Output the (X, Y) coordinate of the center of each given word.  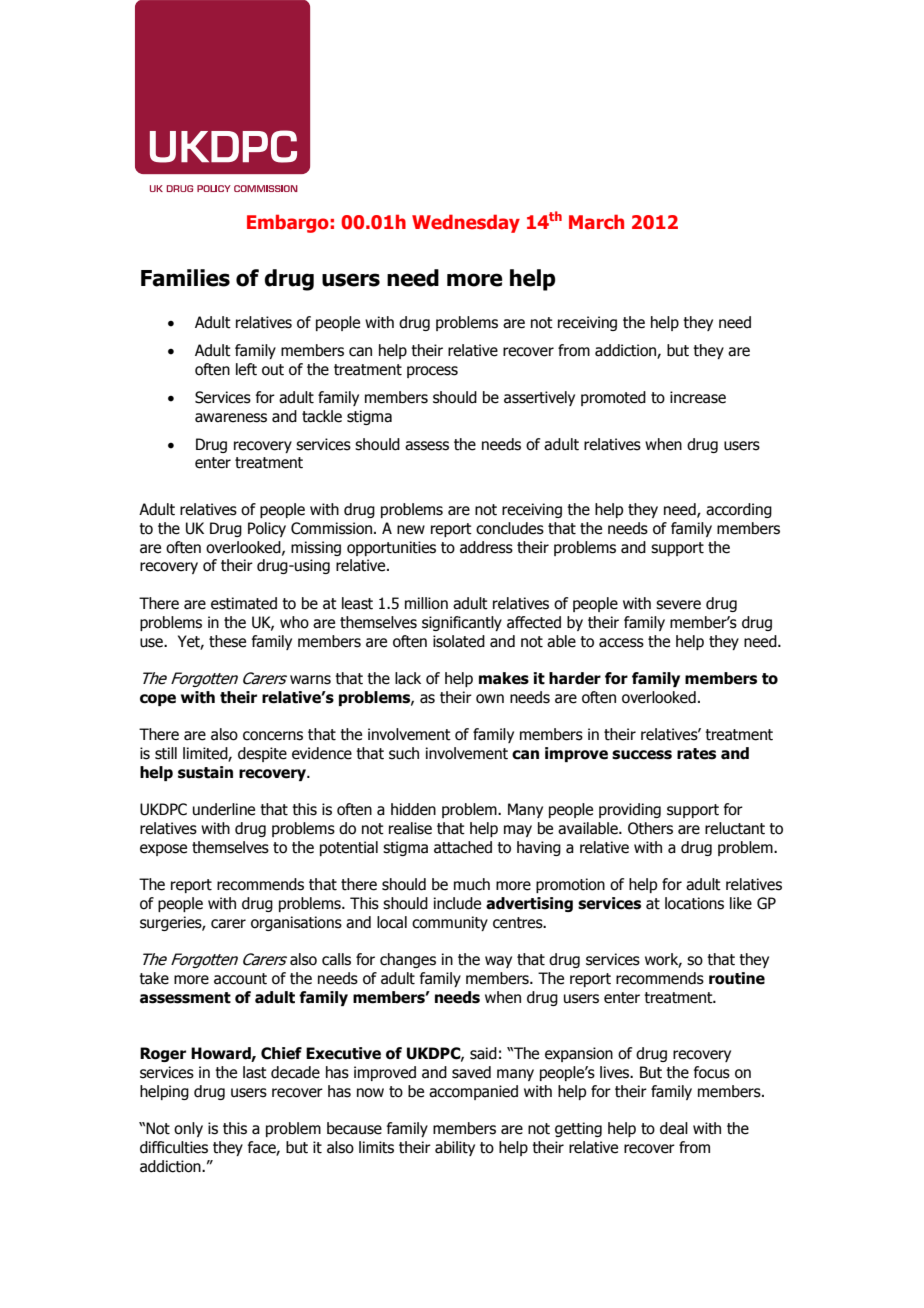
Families (185, 278)
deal (674, 1128)
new (411, 530)
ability (455, 1148)
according (739, 510)
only (188, 1129)
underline (224, 809)
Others (650, 828)
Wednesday (466, 223)
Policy (267, 529)
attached (463, 847)
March (596, 222)
